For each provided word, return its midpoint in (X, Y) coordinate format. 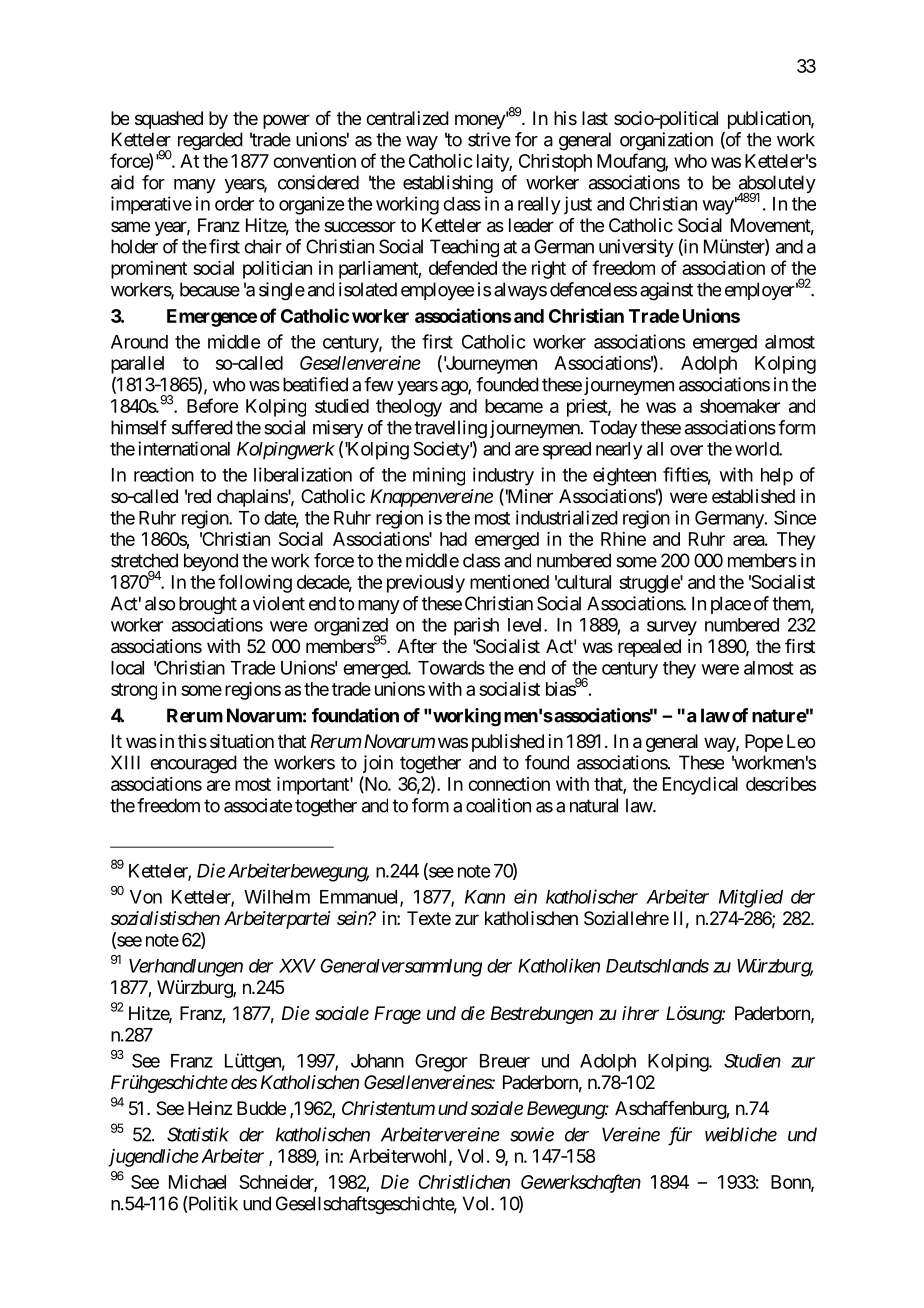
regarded (210, 141)
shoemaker (740, 406)
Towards (451, 668)
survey (672, 628)
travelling (450, 429)
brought (208, 605)
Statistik (198, 1134)
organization (666, 141)
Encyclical (700, 786)
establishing (448, 184)
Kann (485, 897)
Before (212, 405)
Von (146, 897)
